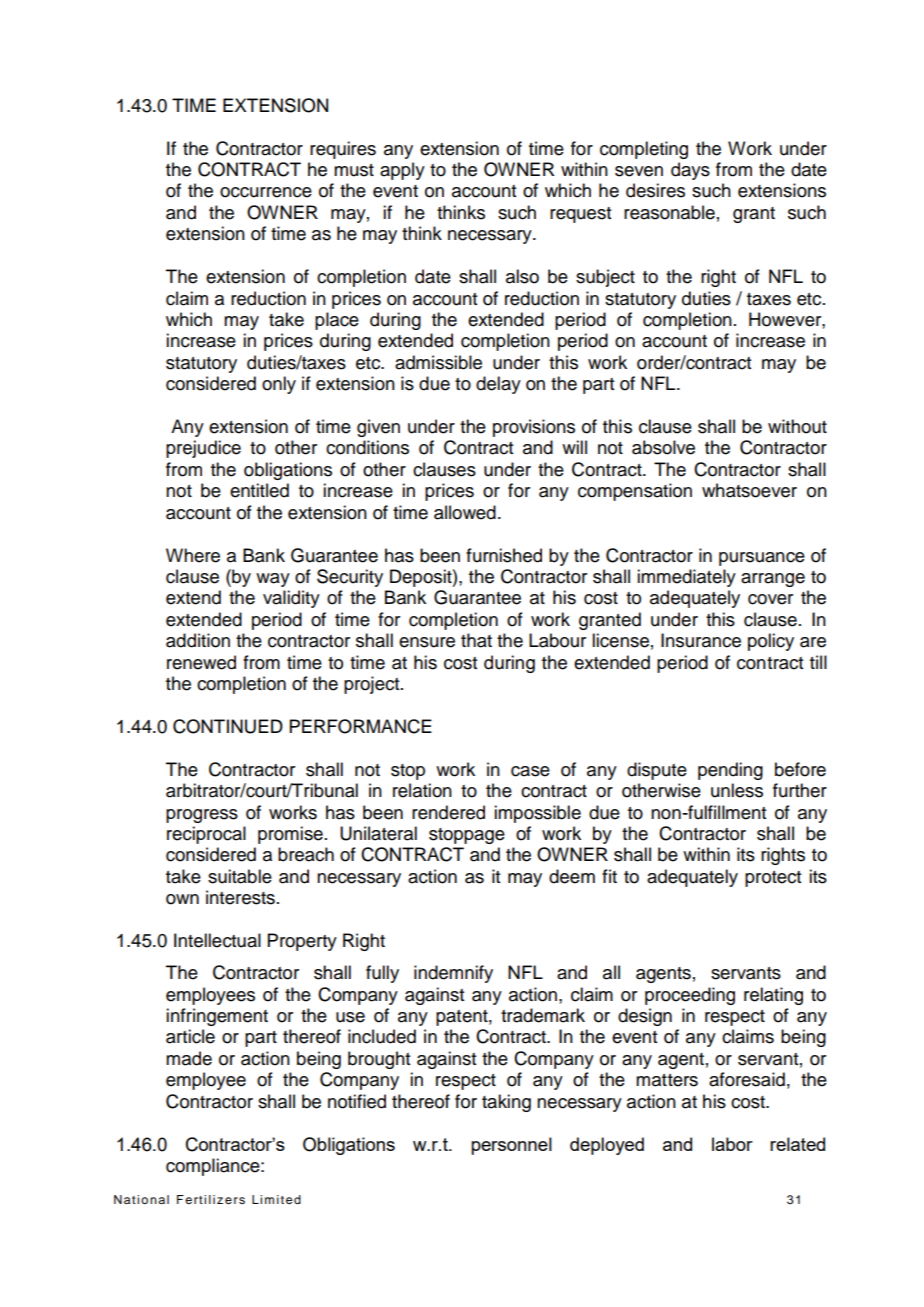 This screenshot has height=1307, width=924. I want to click on rendered, so click(448, 812).
